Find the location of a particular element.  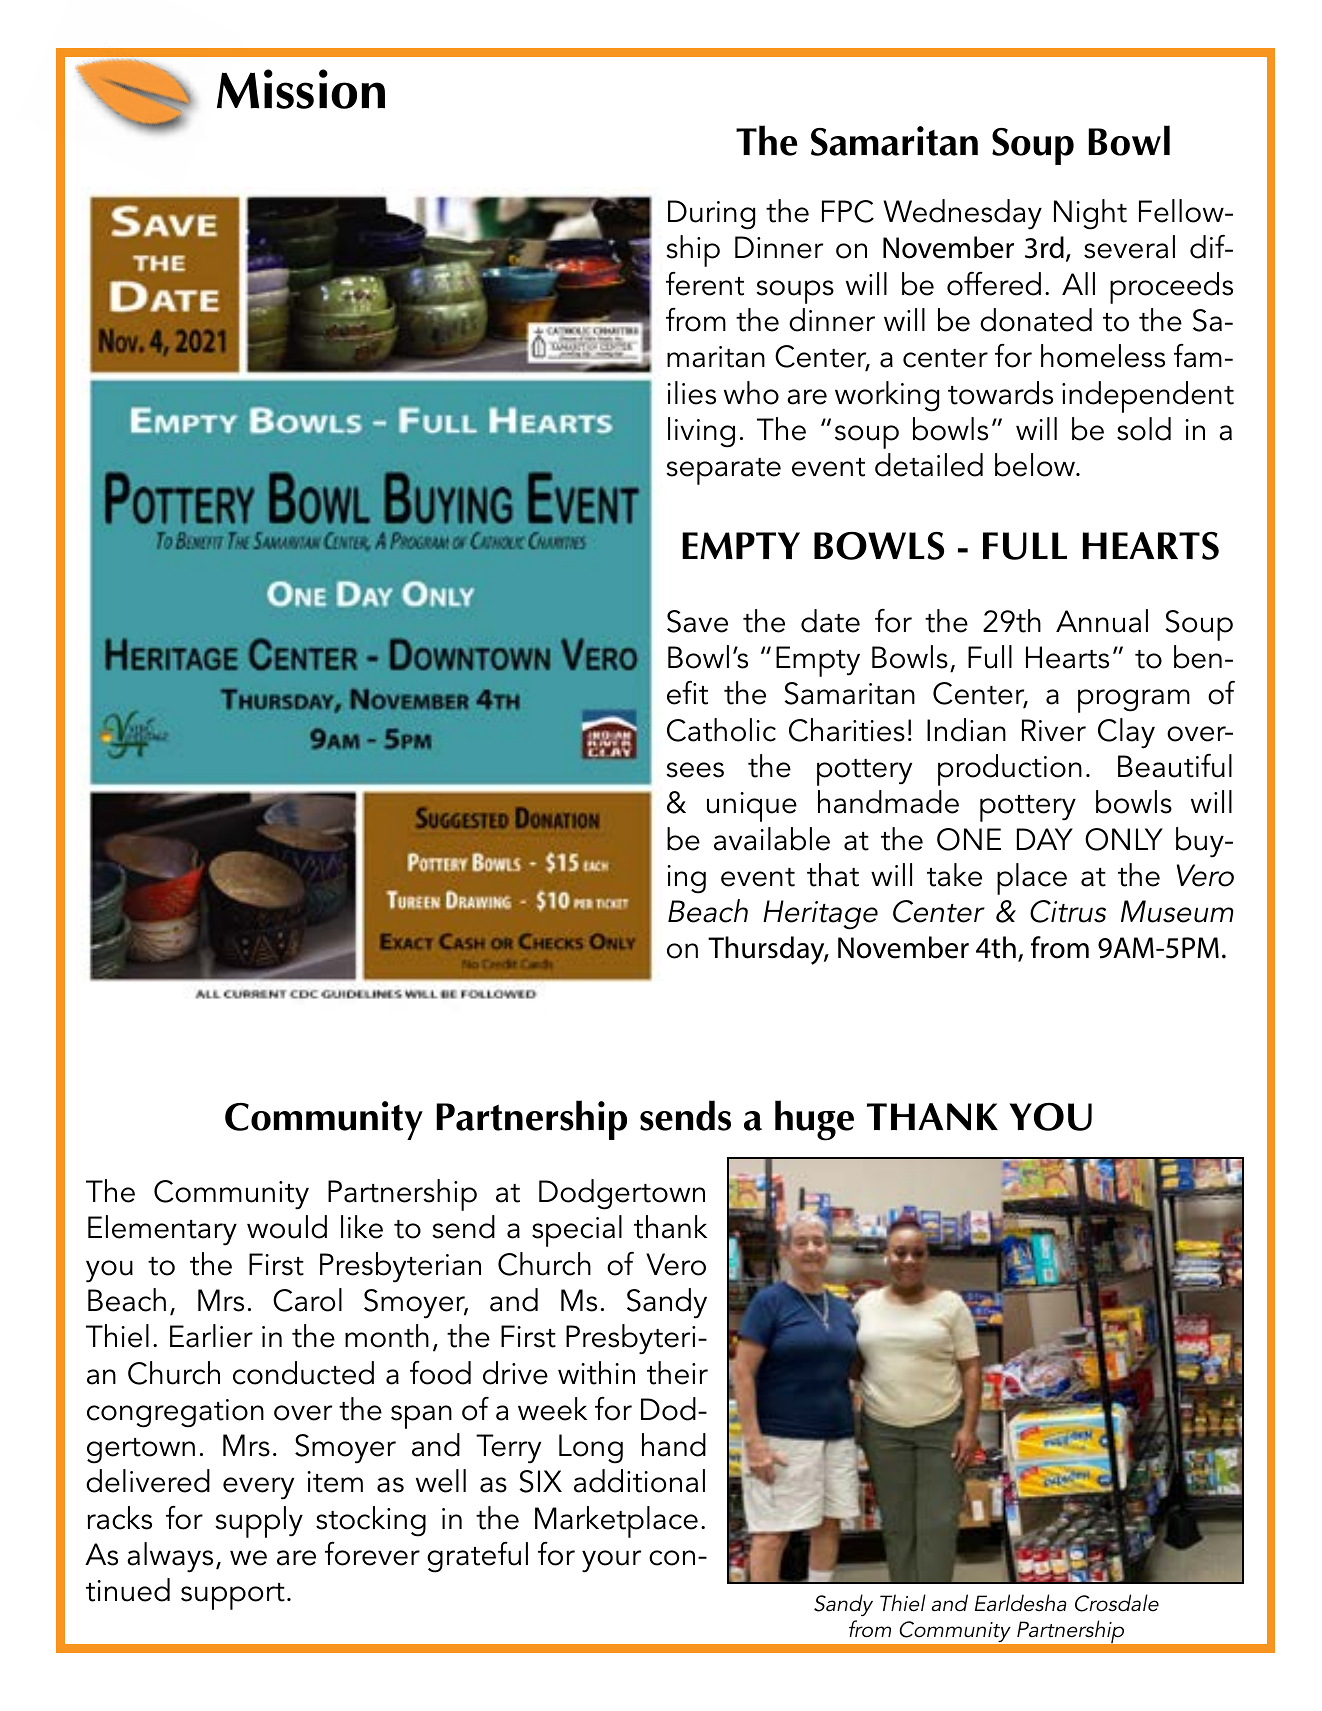

Night is located at coordinates (1090, 214).
